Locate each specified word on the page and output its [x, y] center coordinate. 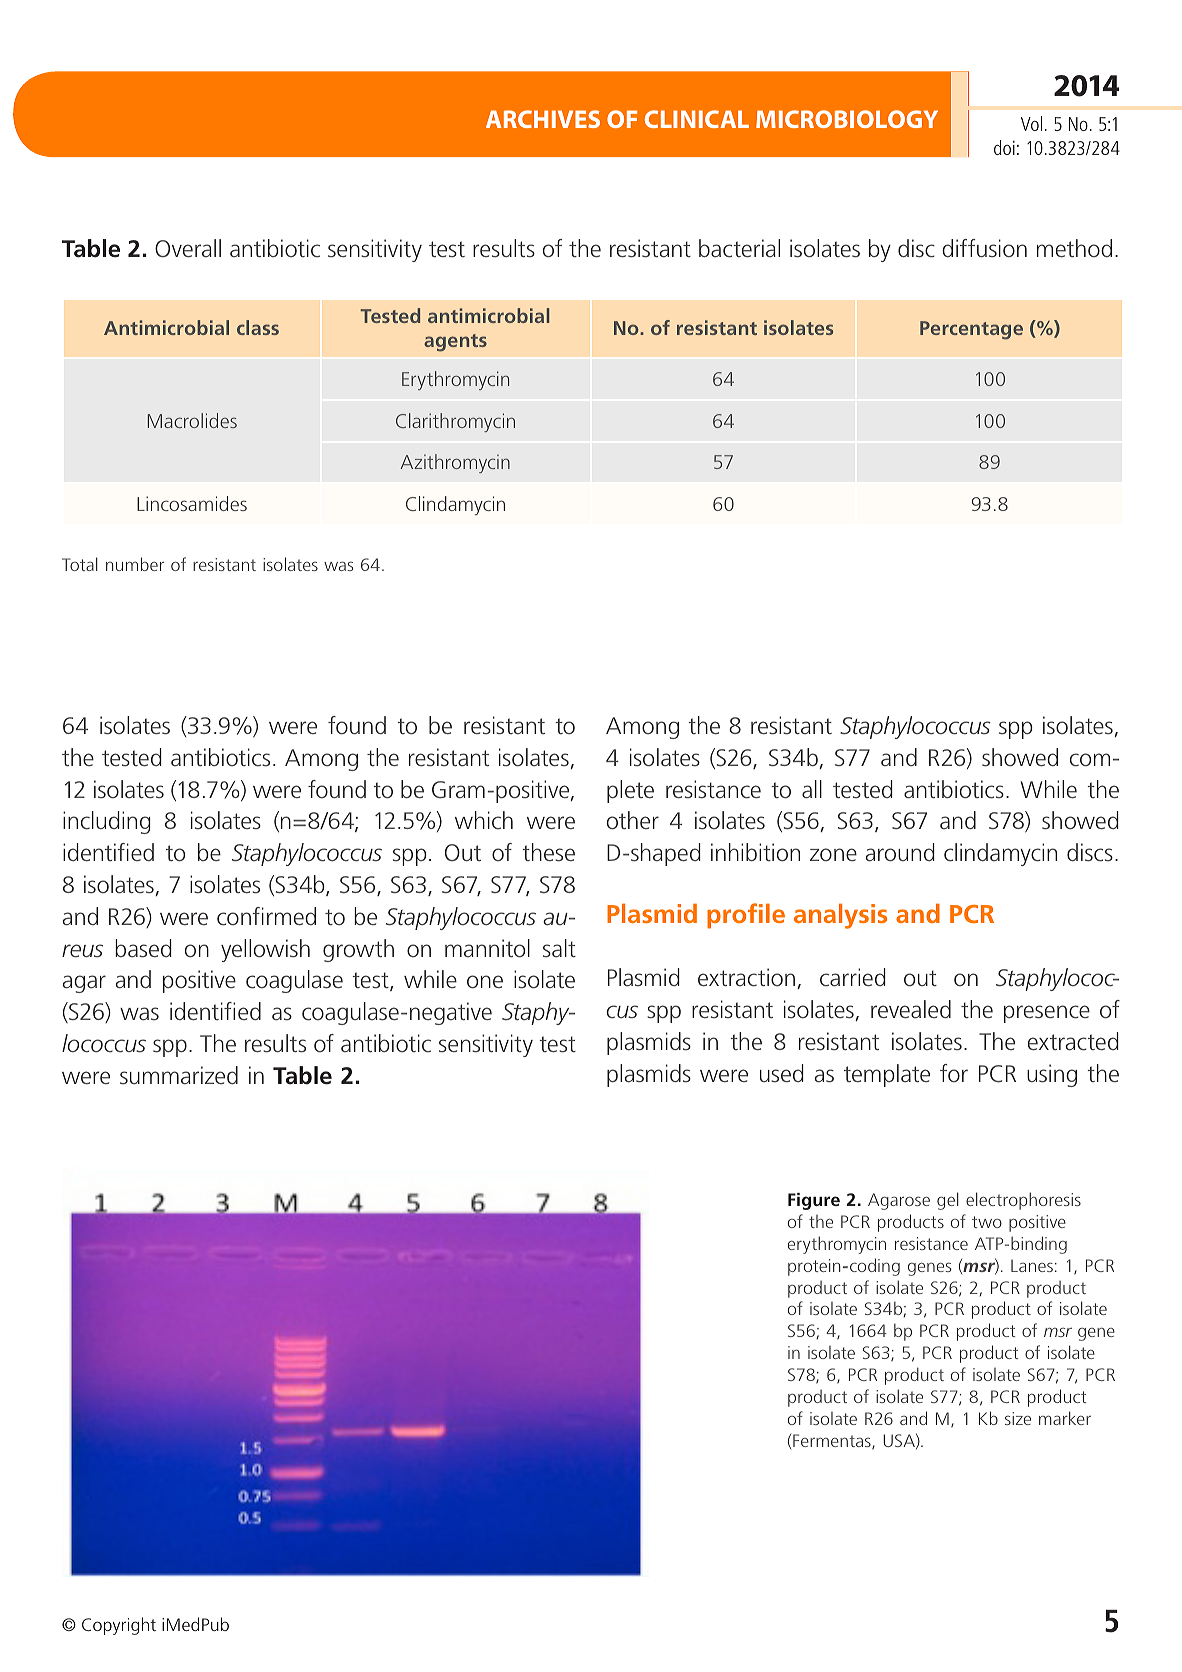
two [987, 1222]
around [900, 852]
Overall [188, 248]
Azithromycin [455, 463]
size [1018, 1418]
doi [1004, 147]
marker [1065, 1418]
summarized [179, 1075]
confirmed [266, 916]
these [548, 852]
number [135, 564]
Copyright [119, 1626]
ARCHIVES [543, 119]
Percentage [971, 330]
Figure [814, 1201]
